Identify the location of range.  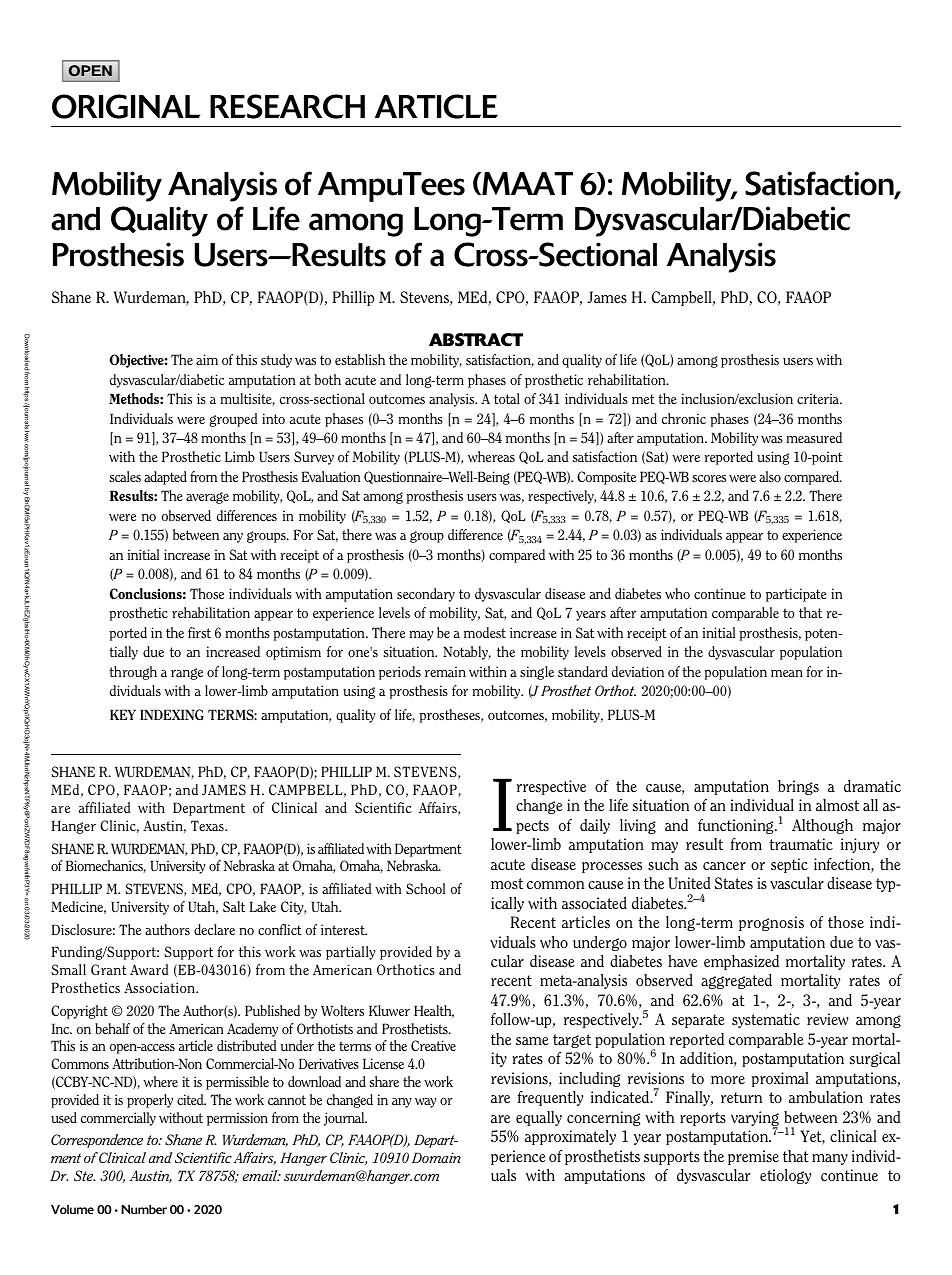
(187, 674).
